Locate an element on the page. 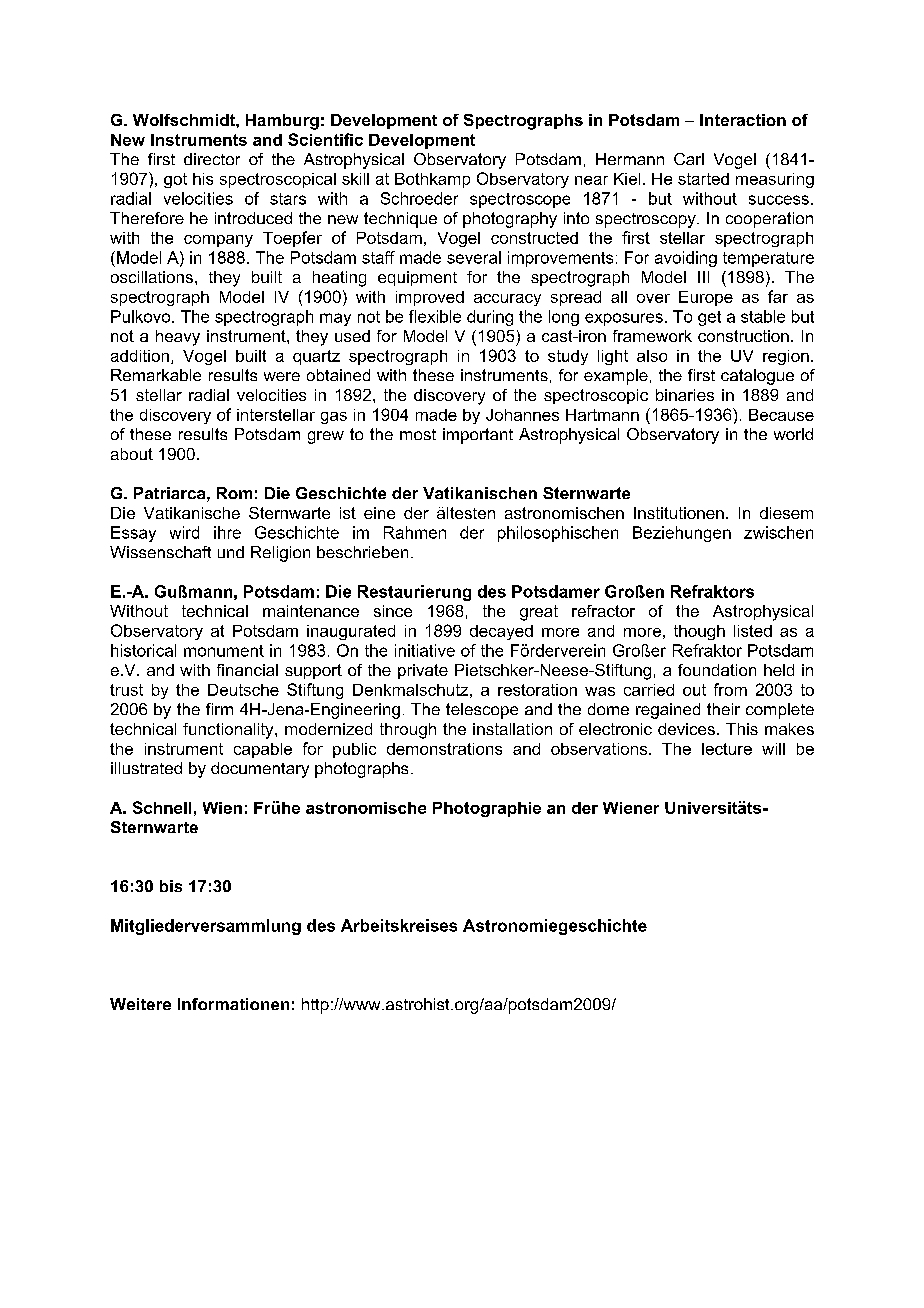 The image size is (924, 1308). director is located at coordinates (212, 159).
